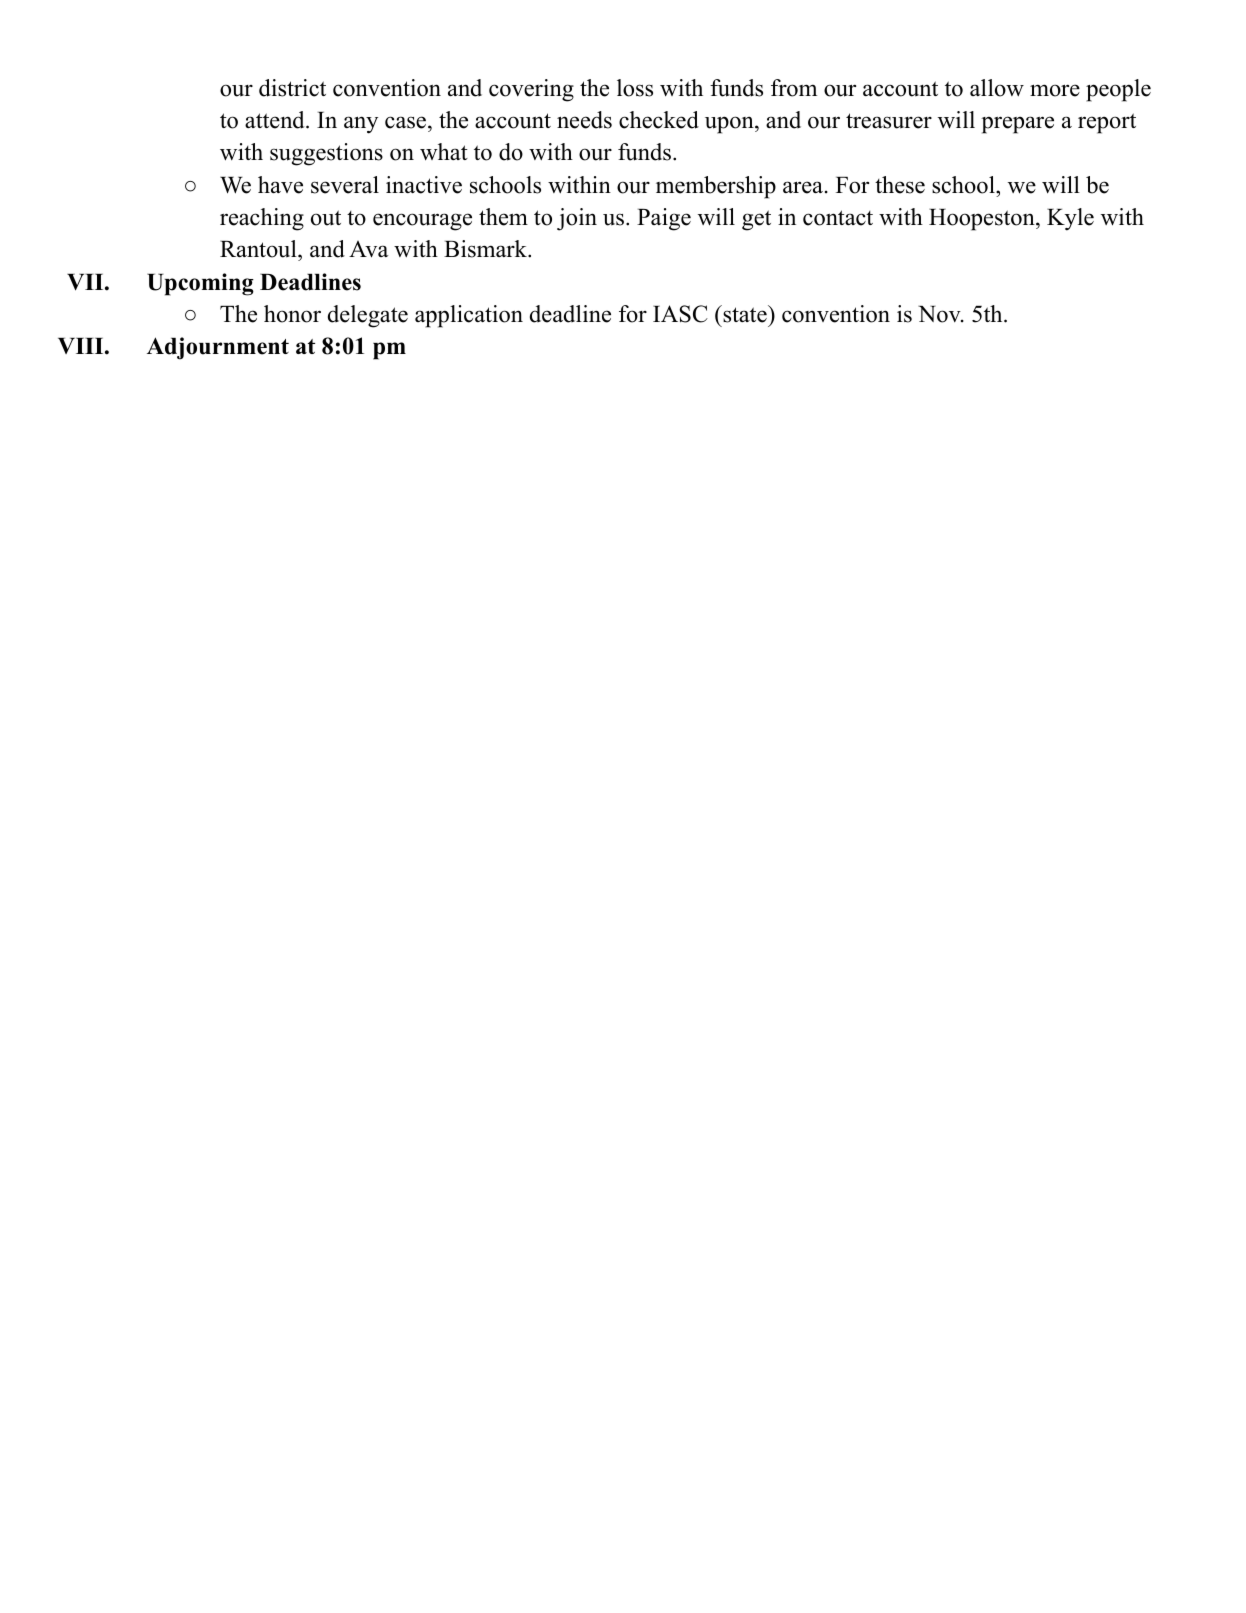 This screenshot has height=1613, width=1246. What do you see at coordinates (1070, 219) in the screenshot?
I see `Kyle` at bounding box center [1070, 219].
